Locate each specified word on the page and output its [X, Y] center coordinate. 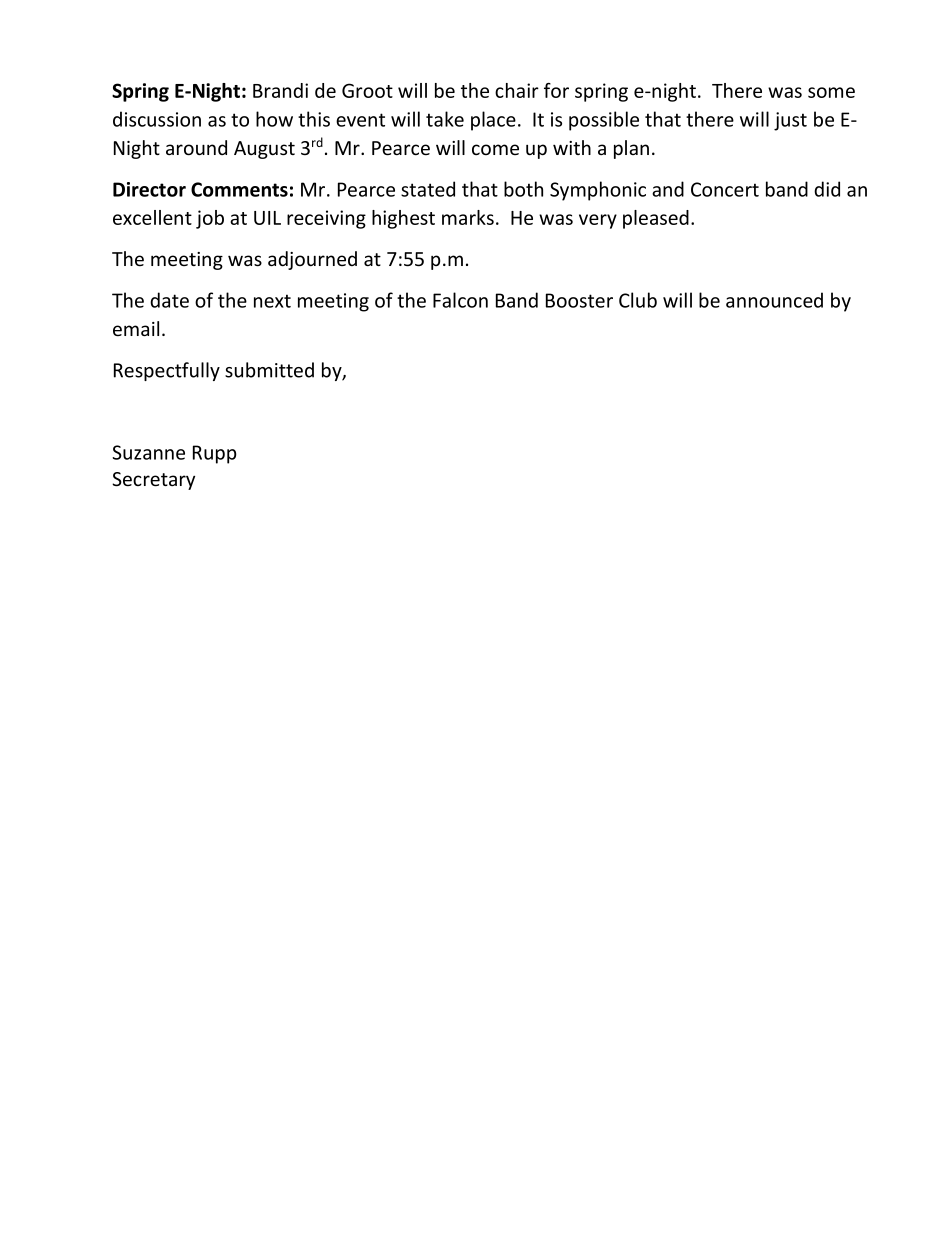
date [169, 300]
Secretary [153, 481]
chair [517, 90]
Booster [579, 300]
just [790, 121]
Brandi [280, 90]
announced [774, 300]
